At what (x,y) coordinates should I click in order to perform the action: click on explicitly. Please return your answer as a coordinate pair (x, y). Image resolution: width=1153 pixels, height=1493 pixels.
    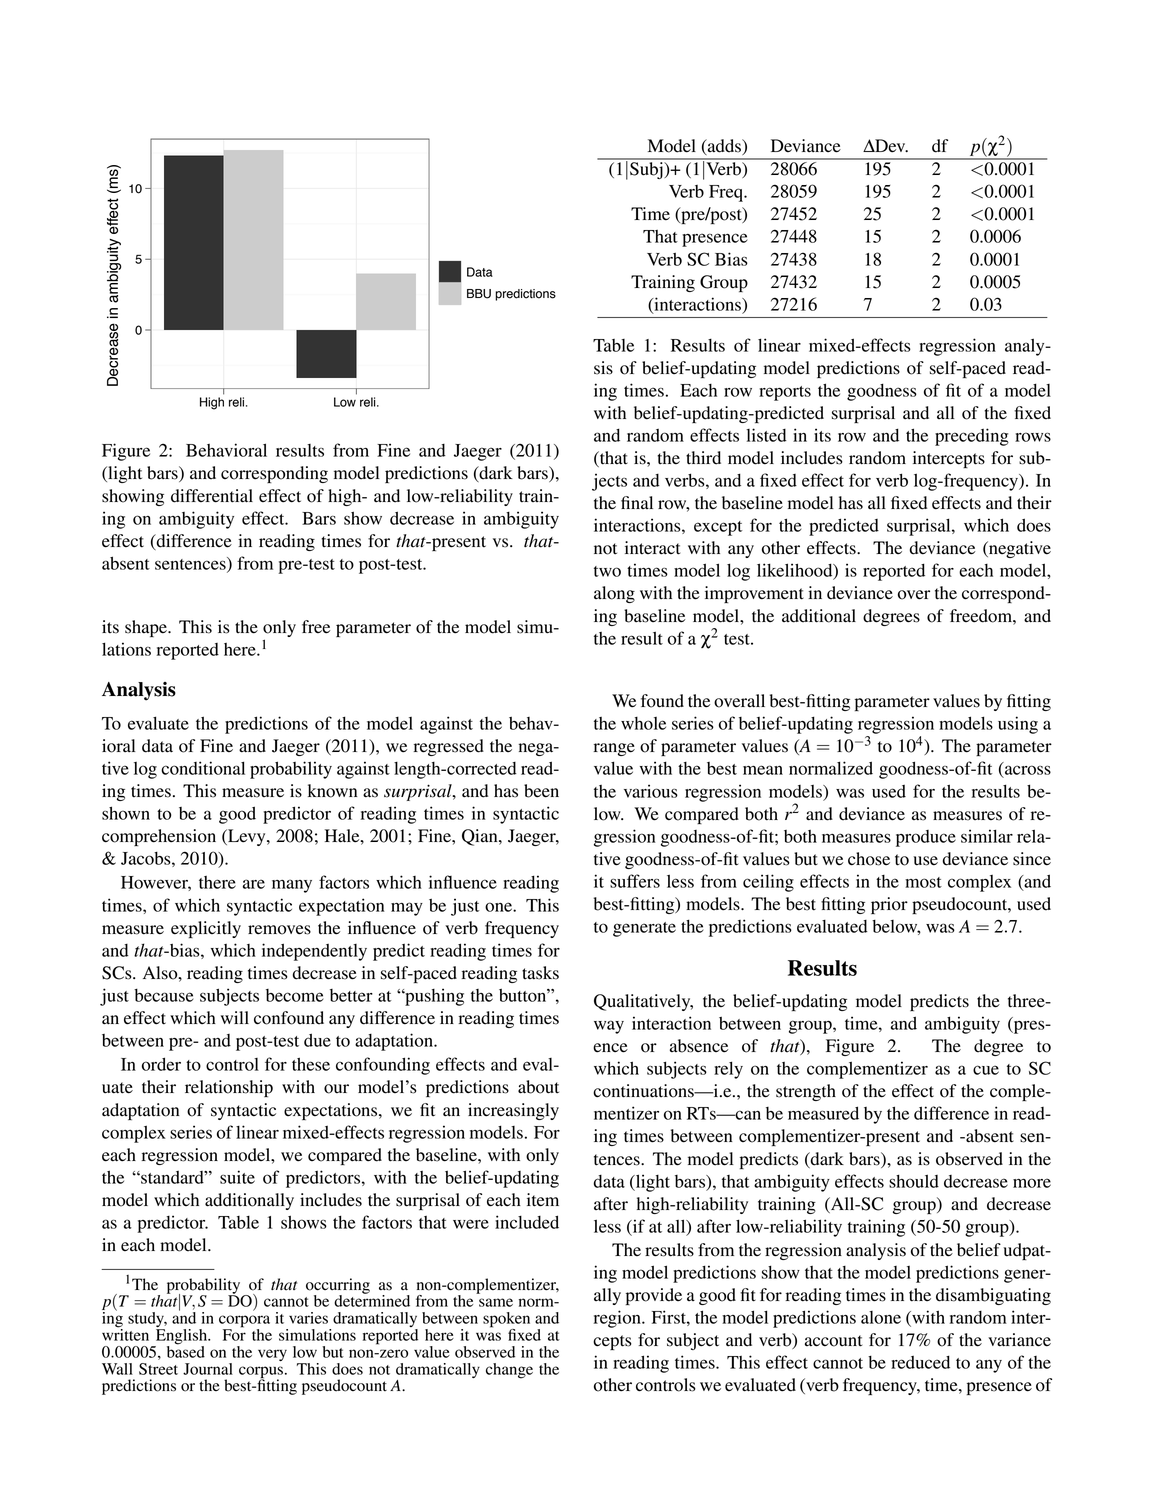
    Looking at the image, I should click on (206, 929).
